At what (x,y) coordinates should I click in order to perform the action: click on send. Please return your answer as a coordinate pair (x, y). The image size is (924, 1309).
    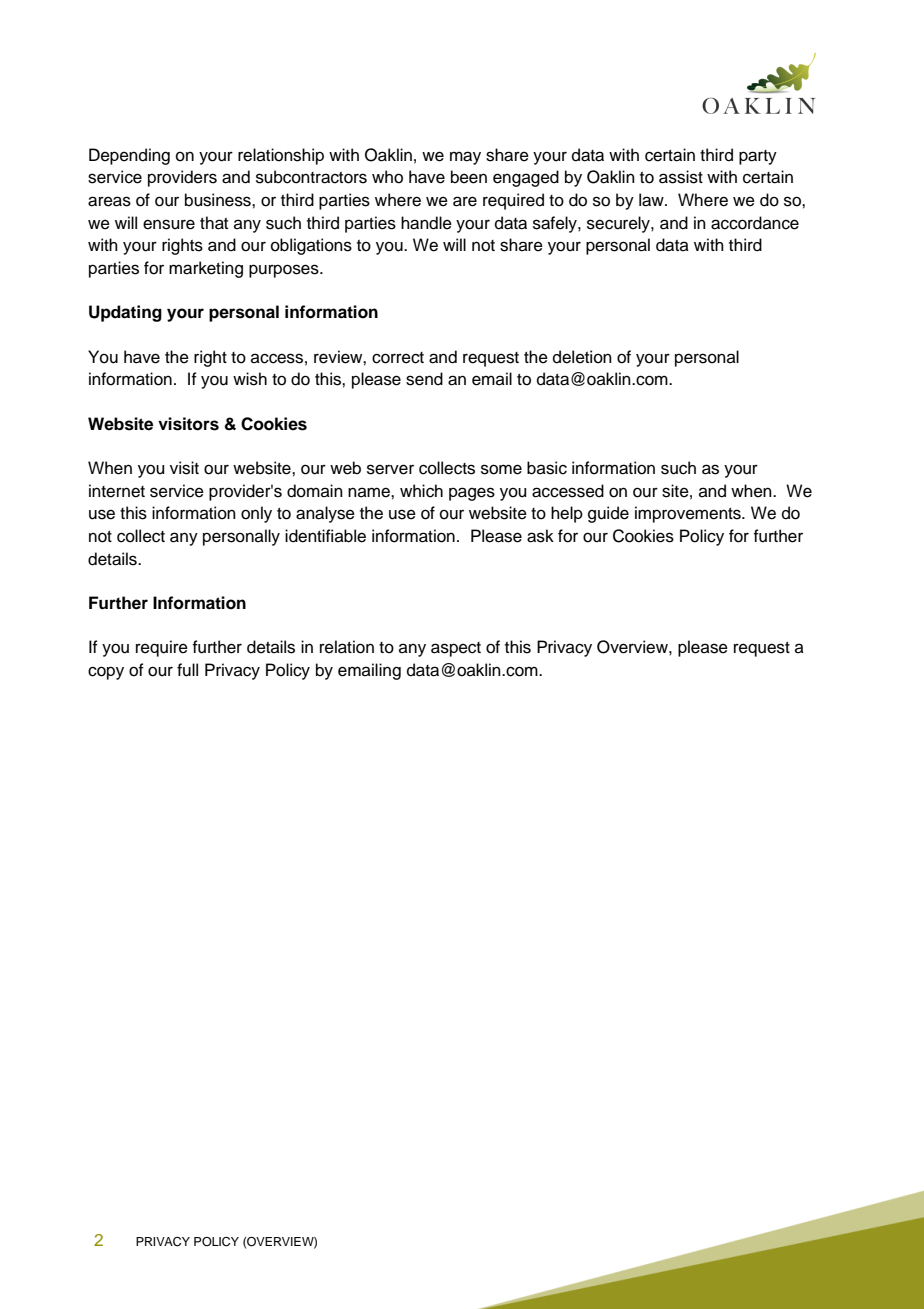
    Looking at the image, I should click on (424, 379).
